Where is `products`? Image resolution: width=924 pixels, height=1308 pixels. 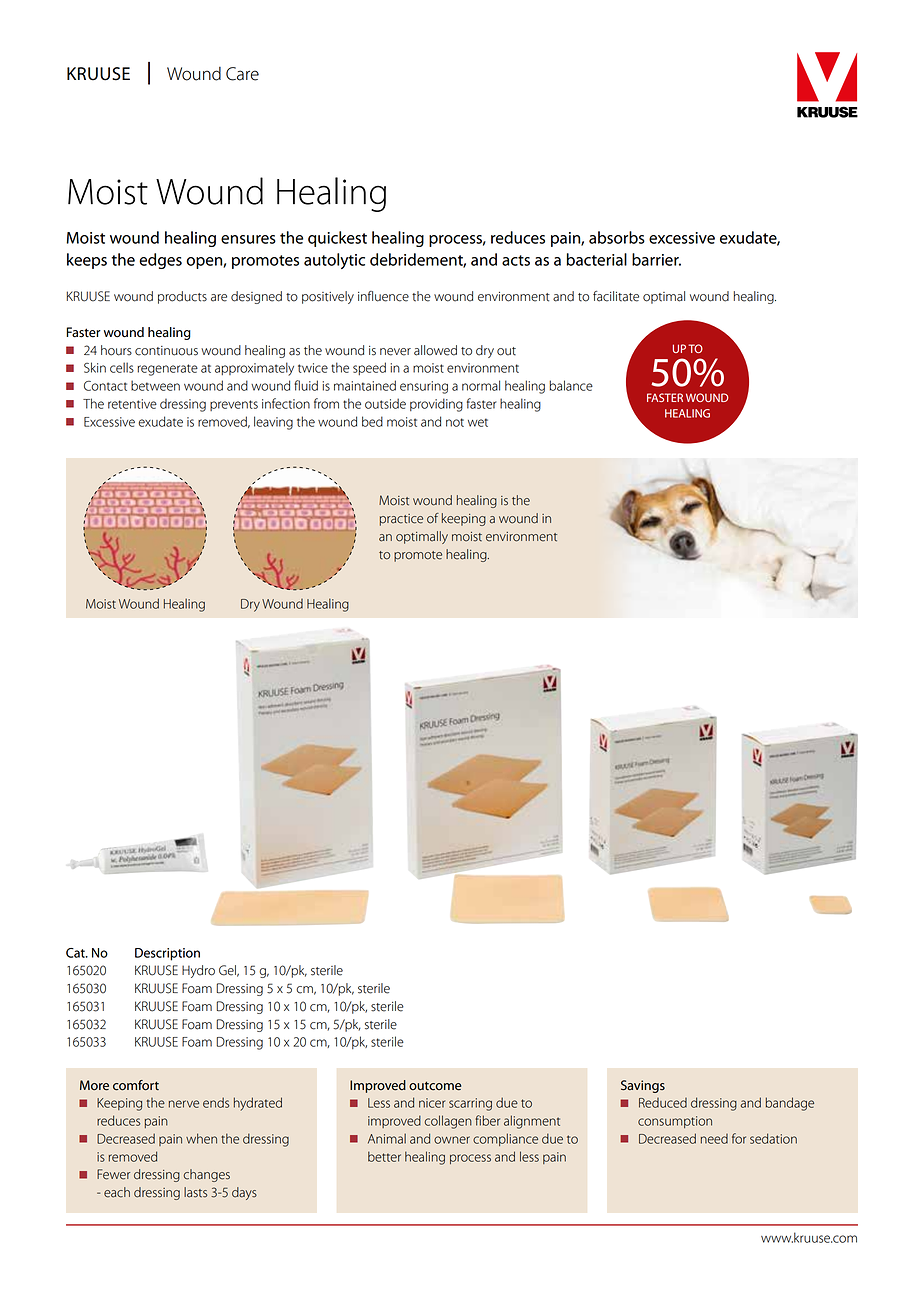
products is located at coordinates (182, 297).
